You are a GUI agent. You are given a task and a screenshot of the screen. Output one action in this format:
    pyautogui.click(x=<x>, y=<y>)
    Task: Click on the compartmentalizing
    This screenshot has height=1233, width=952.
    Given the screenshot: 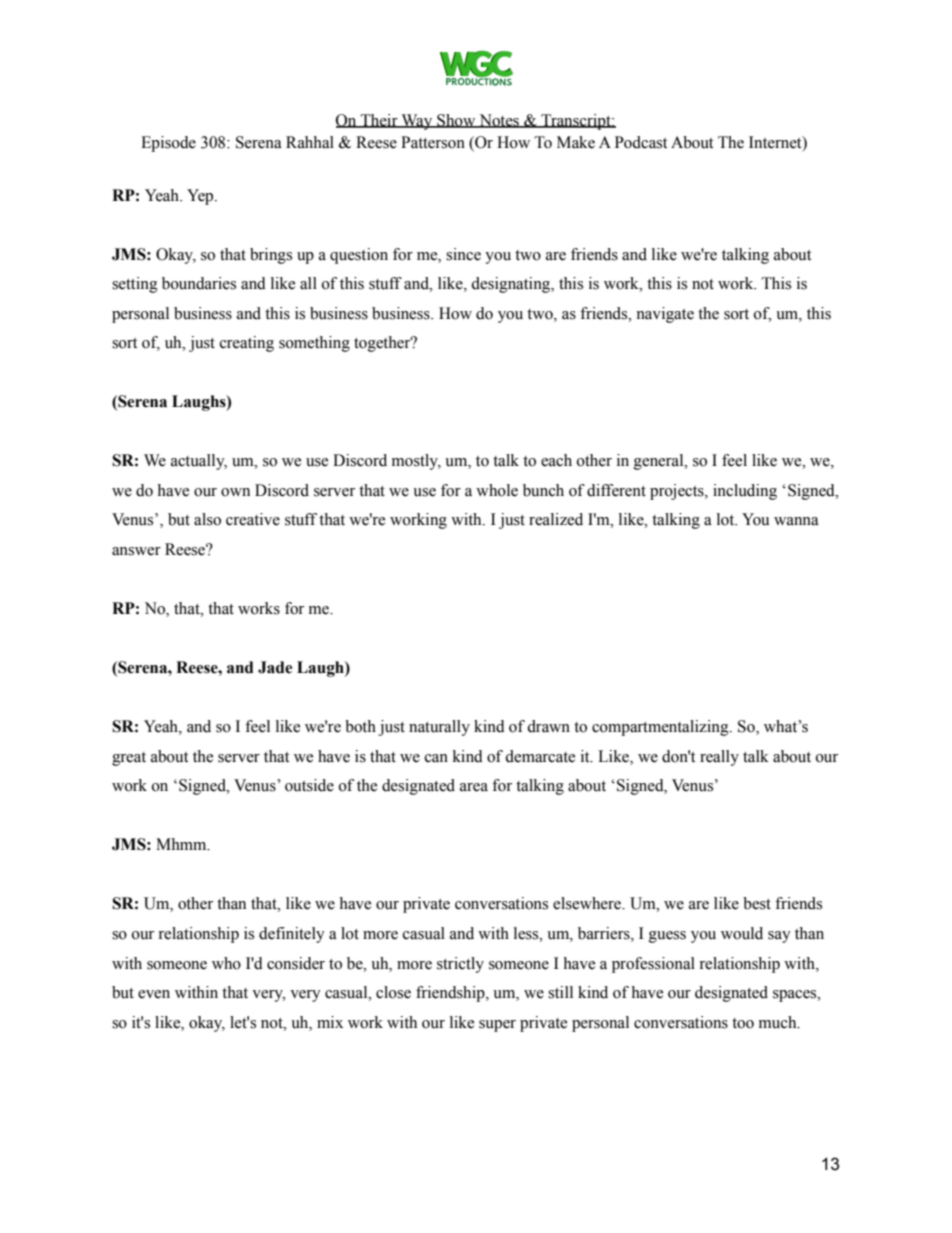 What is the action you would take?
    pyautogui.click(x=661, y=728)
